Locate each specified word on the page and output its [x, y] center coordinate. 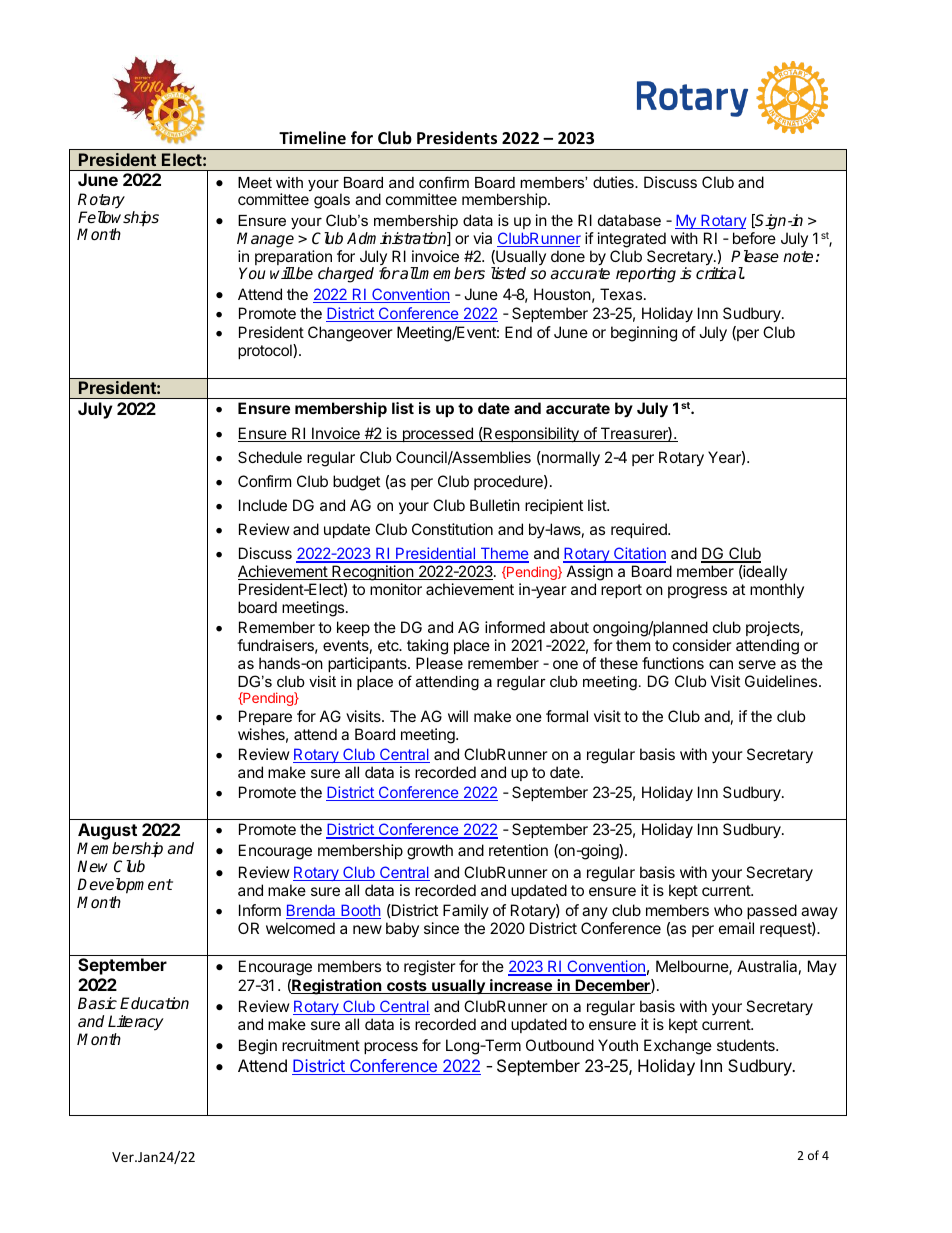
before [754, 238]
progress [697, 592]
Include [263, 505]
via [482, 238]
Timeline [312, 138]
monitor [396, 589]
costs [407, 987]
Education [154, 1003]
